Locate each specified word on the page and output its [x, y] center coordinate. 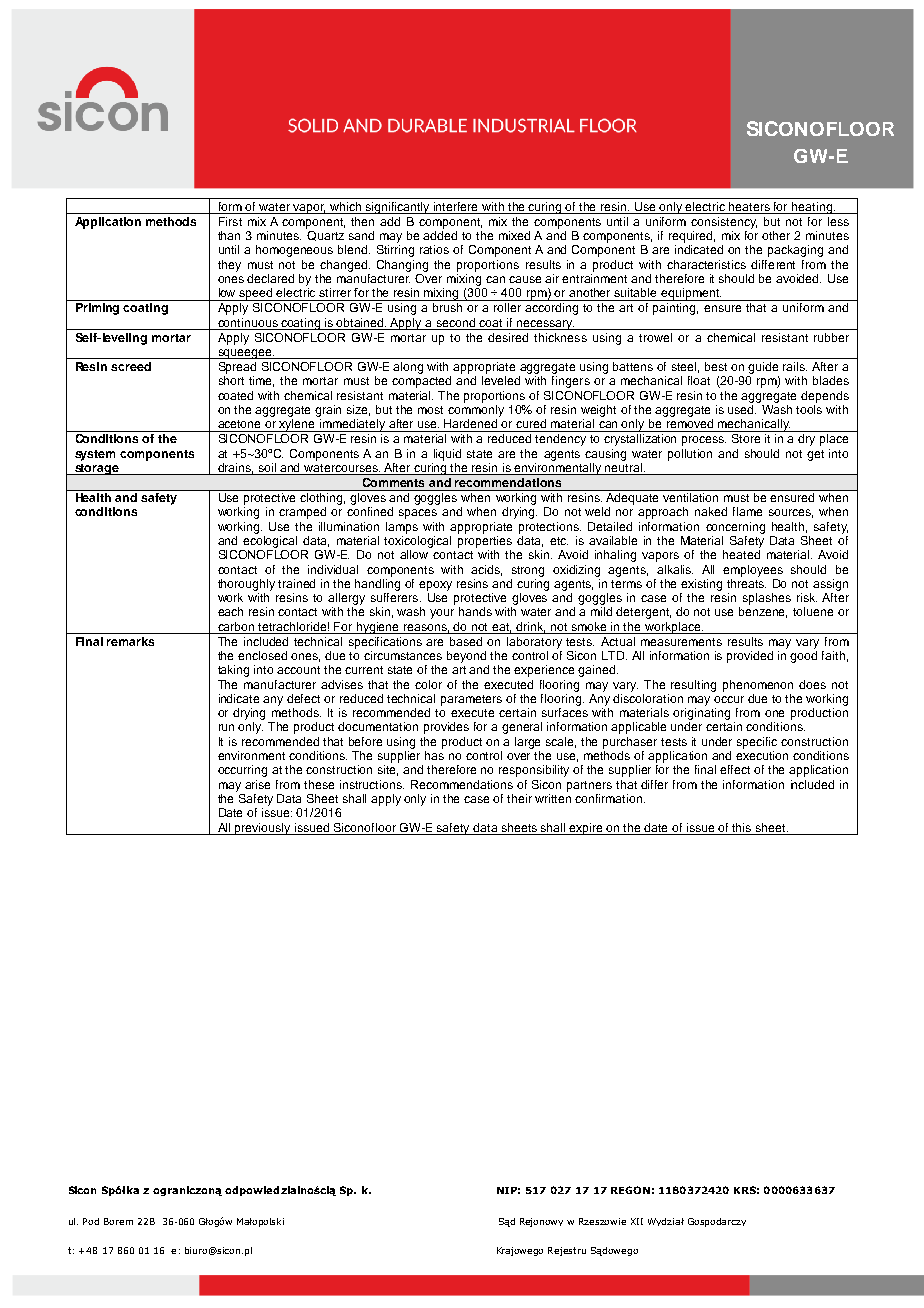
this [741, 827]
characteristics [706, 264]
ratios [434, 249]
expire [587, 829]
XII [637, 1221]
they [229, 266]
